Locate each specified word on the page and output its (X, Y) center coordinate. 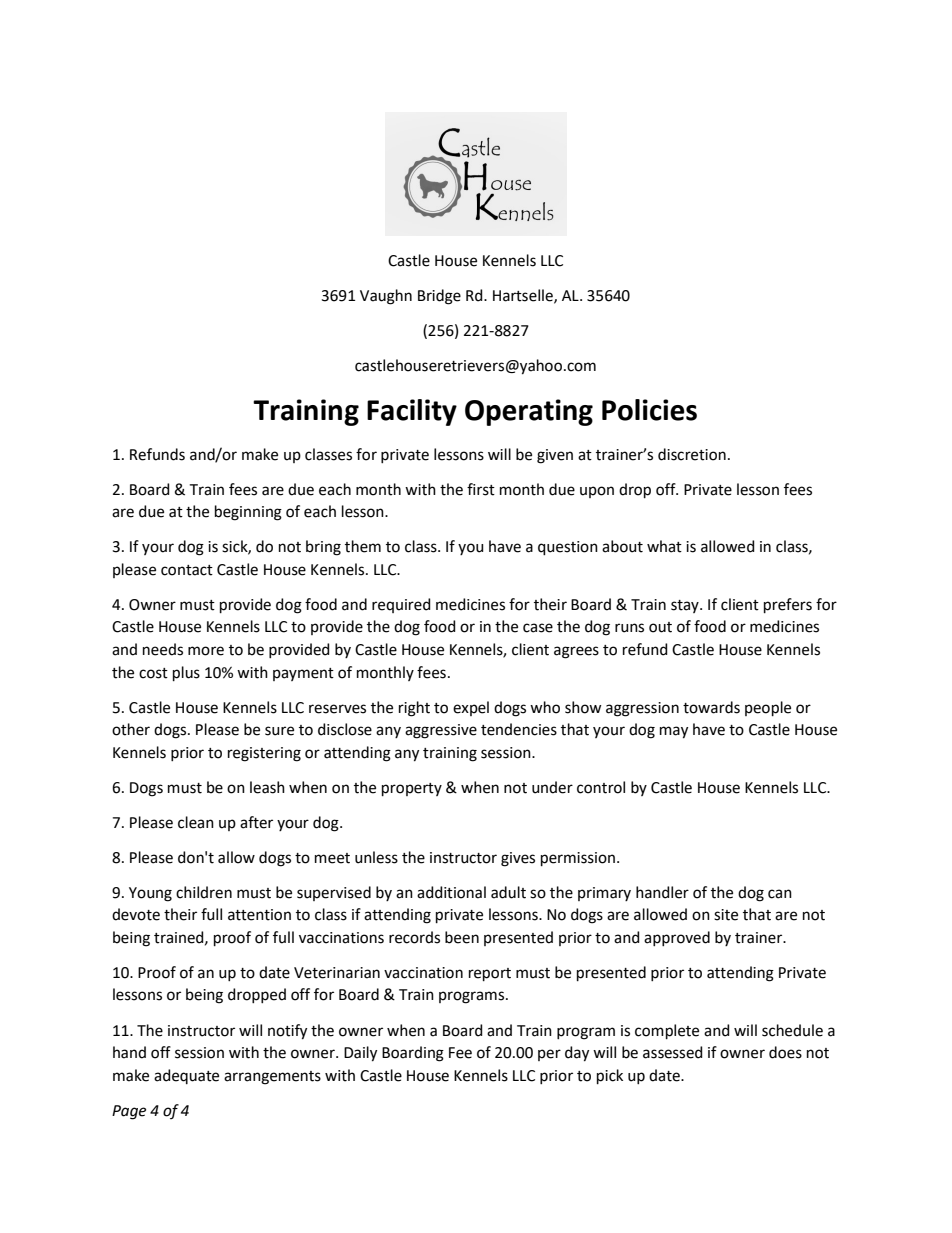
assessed (673, 1052)
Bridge (439, 297)
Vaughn (386, 297)
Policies (649, 410)
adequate (186, 1076)
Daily (360, 1054)
